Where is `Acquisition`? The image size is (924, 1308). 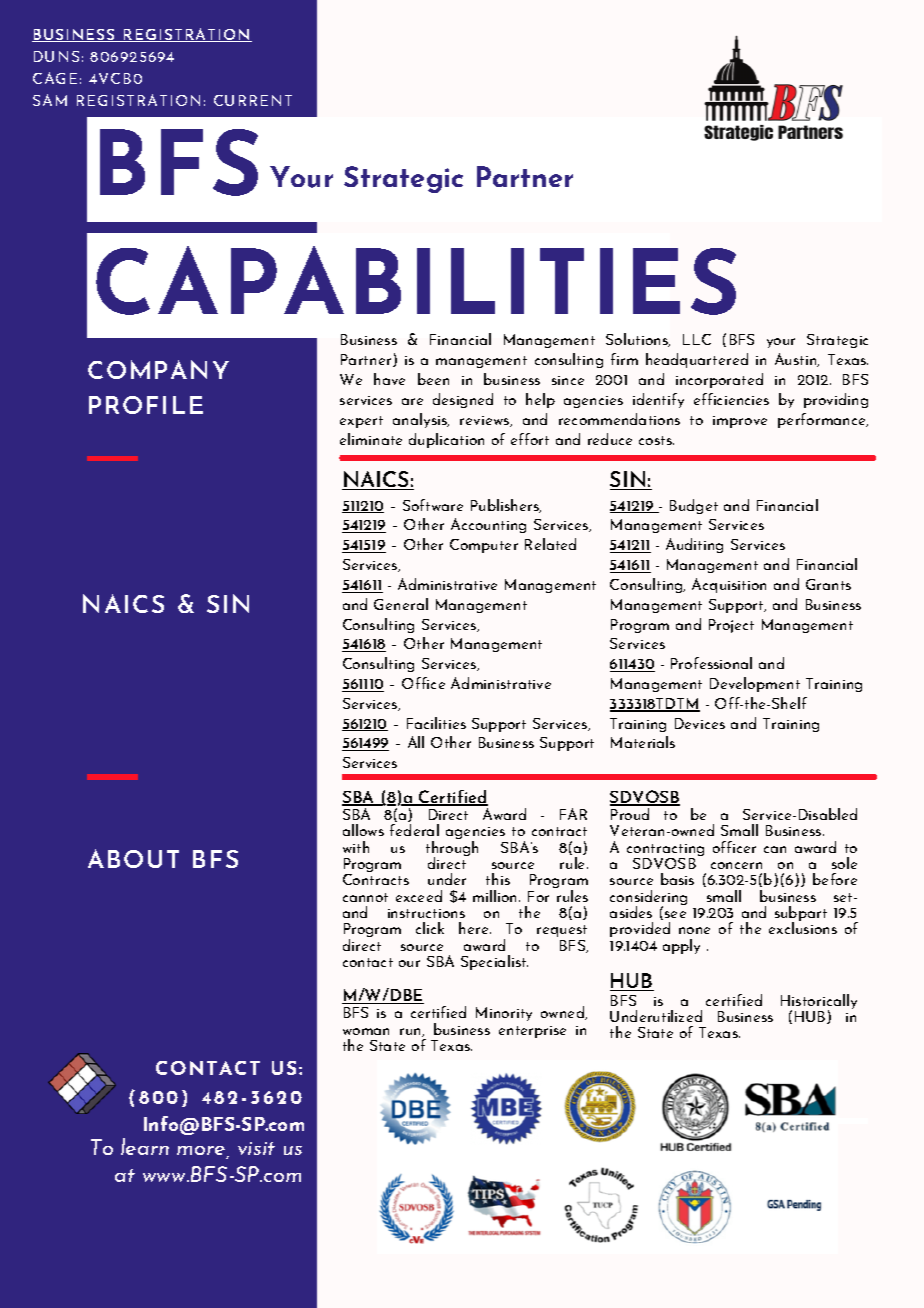 Acquisition is located at coordinates (729, 585).
